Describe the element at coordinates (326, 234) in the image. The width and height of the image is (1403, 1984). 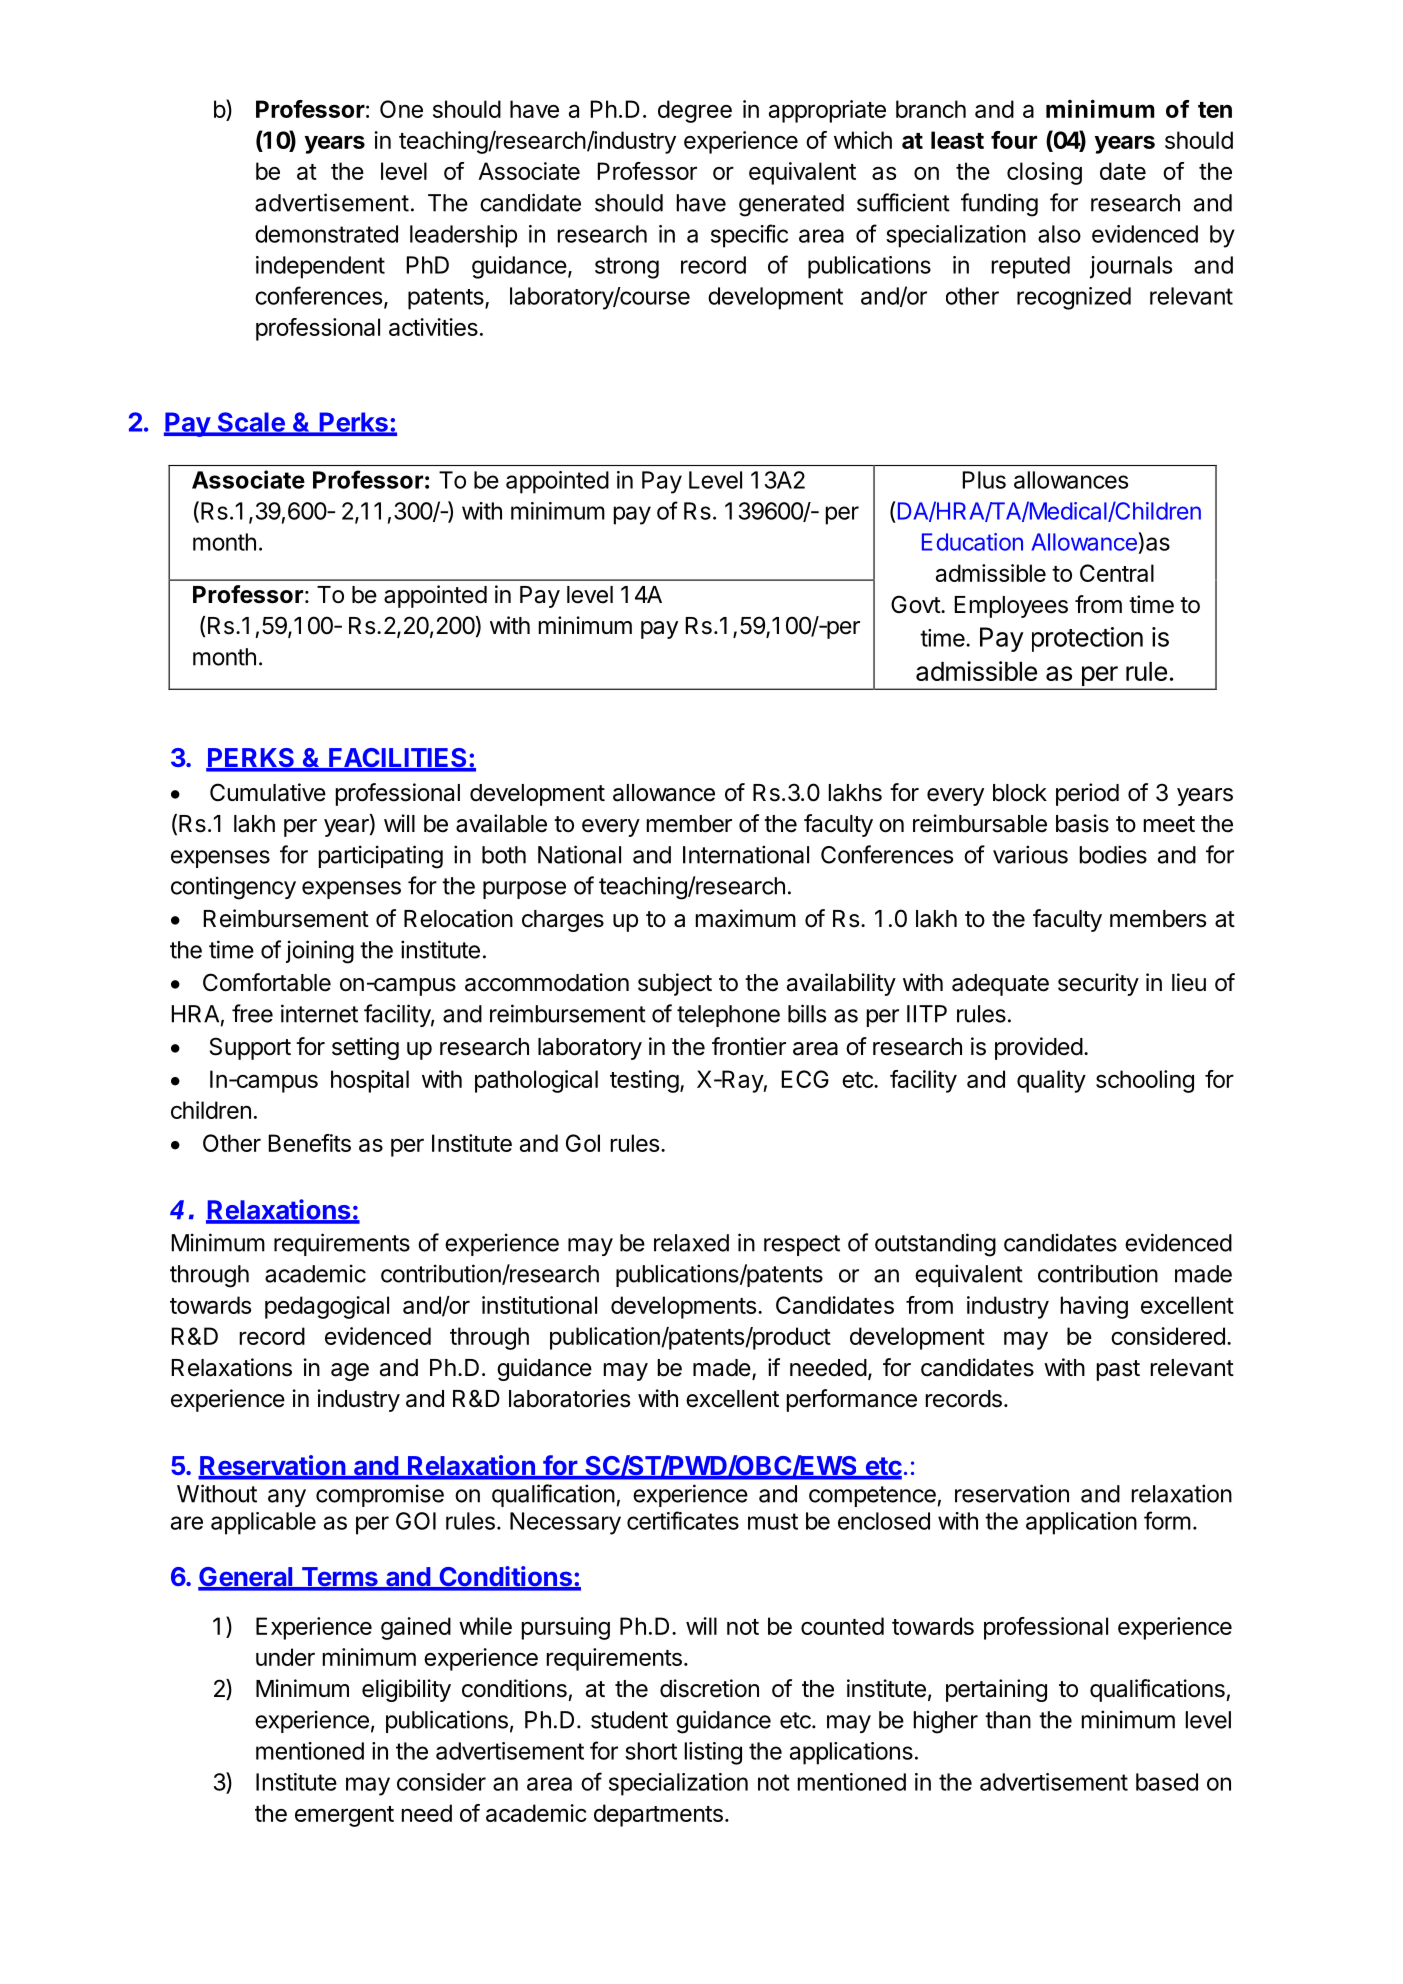
I see `demonstrated` at that location.
